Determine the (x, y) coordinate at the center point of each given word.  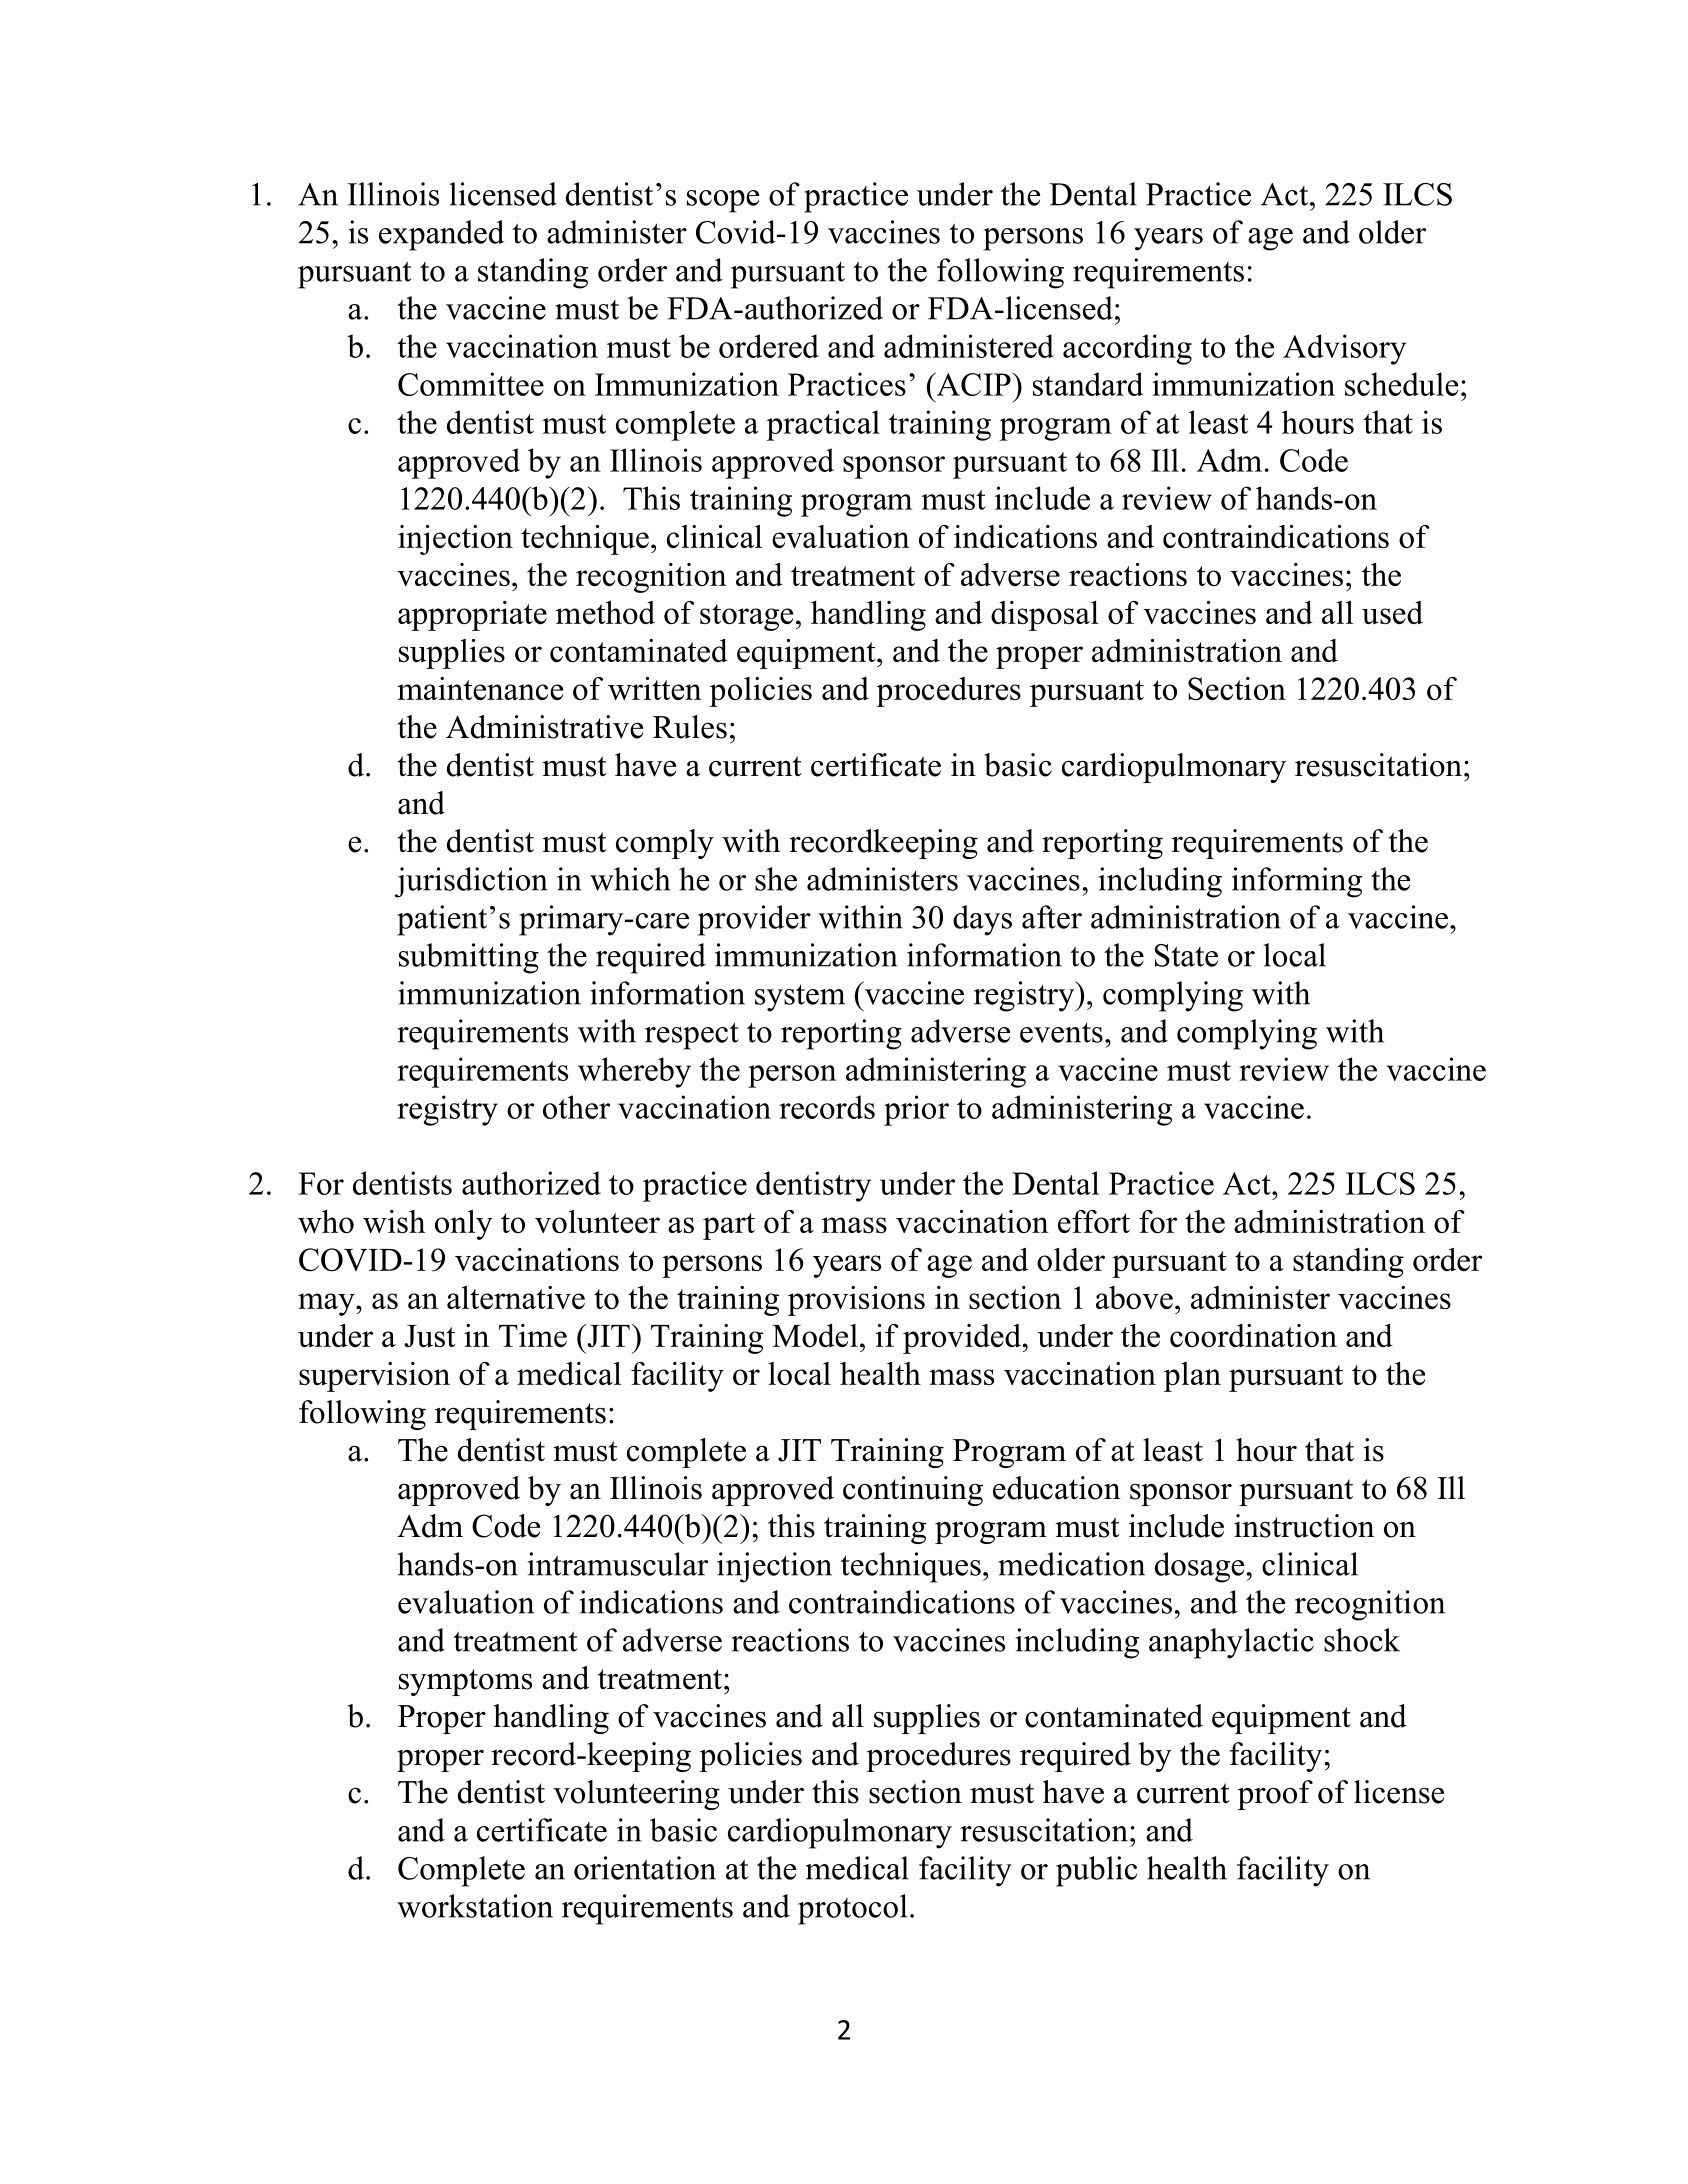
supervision (374, 1377)
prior (916, 1110)
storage (746, 617)
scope (723, 201)
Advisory (1344, 349)
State (1186, 955)
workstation (475, 1906)
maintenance (480, 688)
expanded (441, 235)
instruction (1304, 1526)
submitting (469, 958)
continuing (913, 1491)
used (1392, 612)
